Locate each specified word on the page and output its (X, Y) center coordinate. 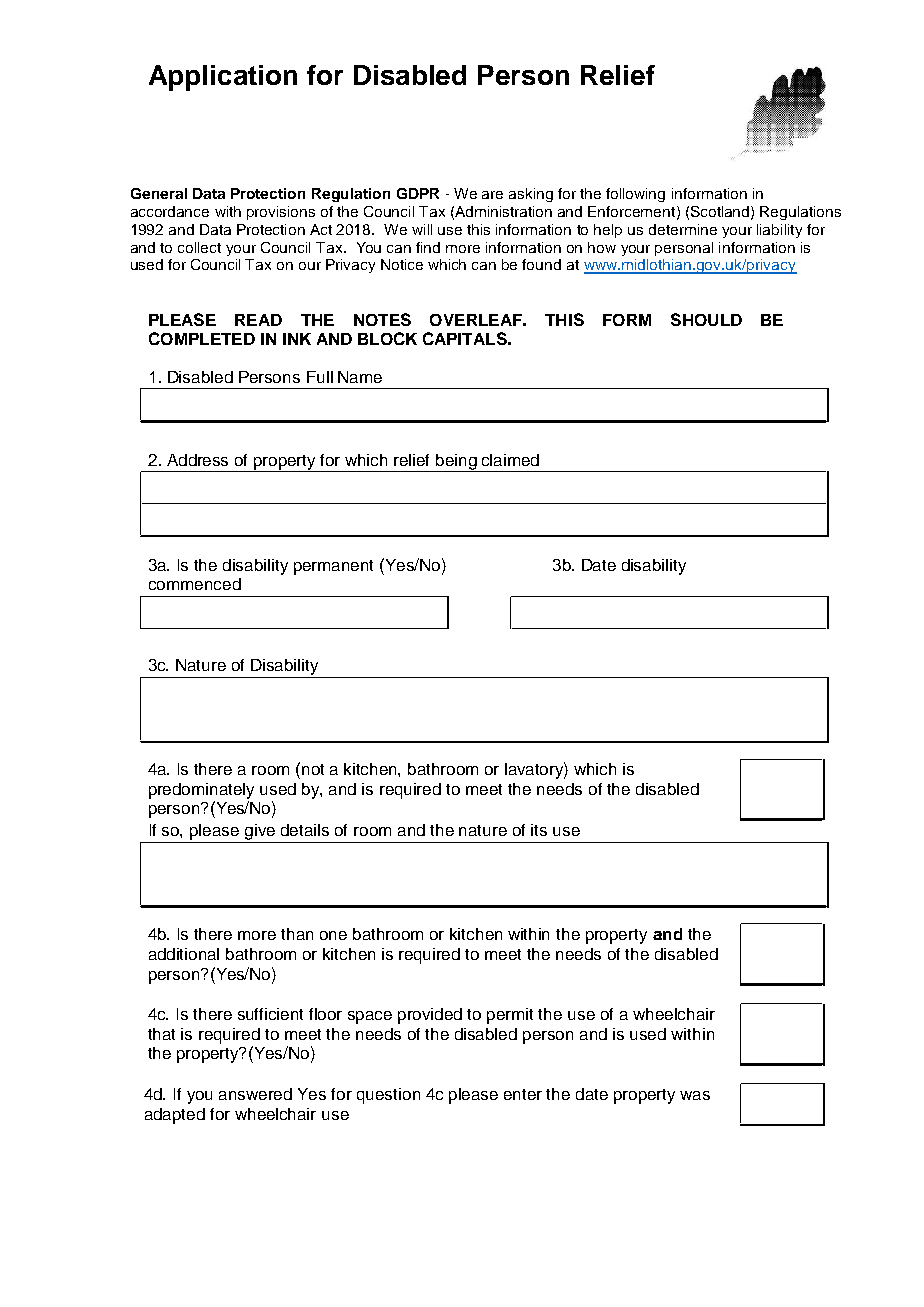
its (539, 830)
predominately (201, 791)
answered (255, 1094)
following (635, 195)
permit (510, 1016)
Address (197, 460)
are (492, 195)
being (456, 463)
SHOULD (706, 319)
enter (523, 1094)
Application (223, 78)
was (695, 1095)
